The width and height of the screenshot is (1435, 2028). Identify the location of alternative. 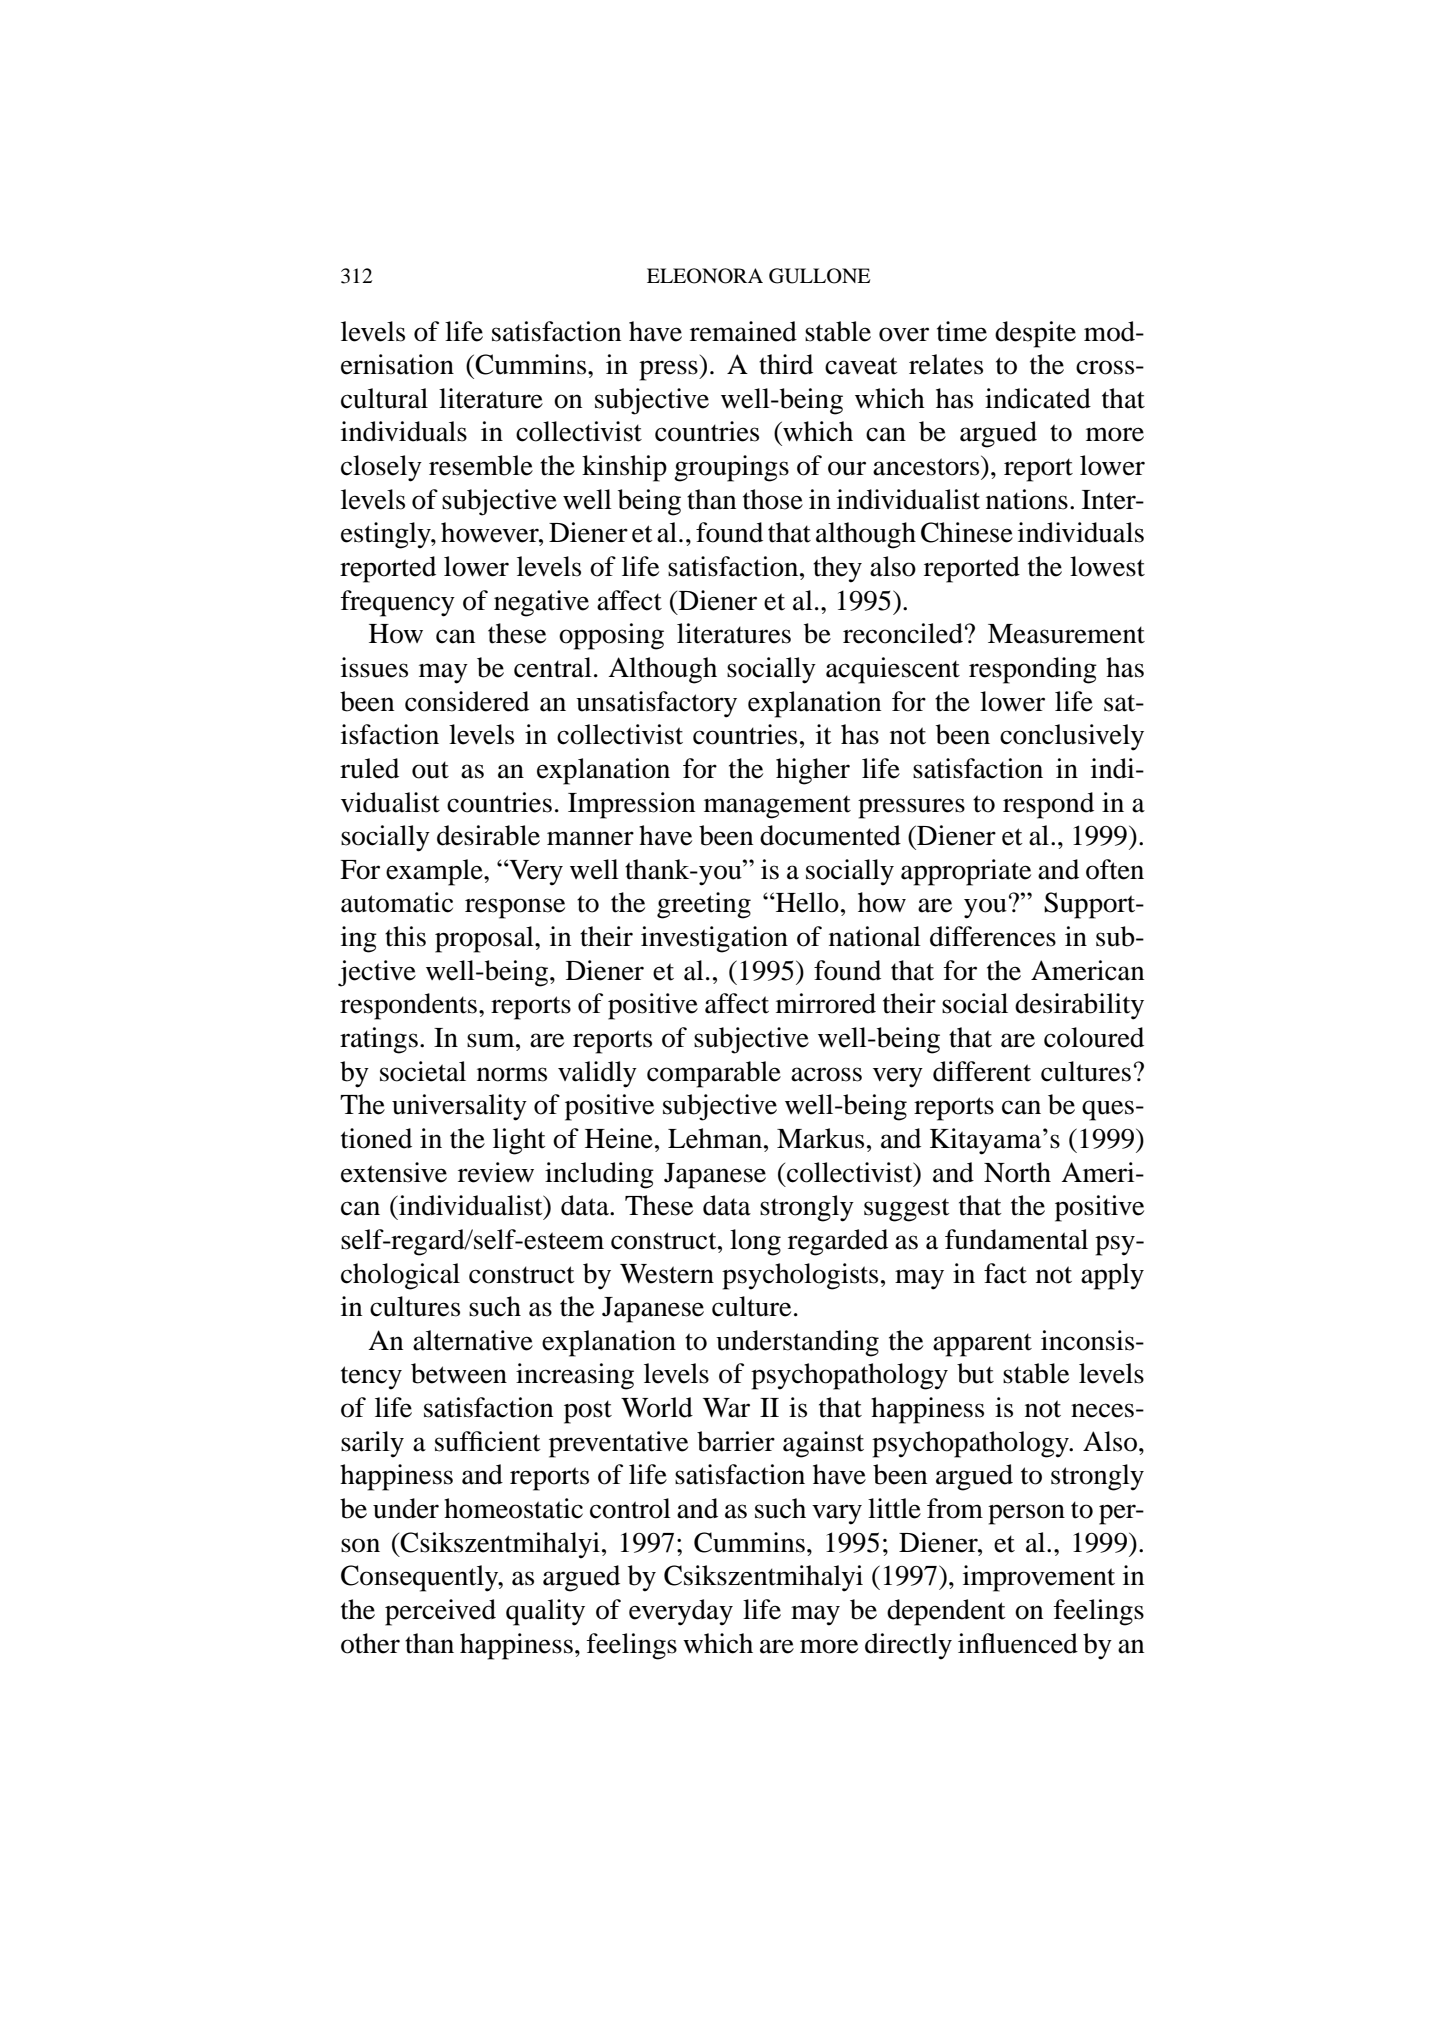
(473, 1340).
